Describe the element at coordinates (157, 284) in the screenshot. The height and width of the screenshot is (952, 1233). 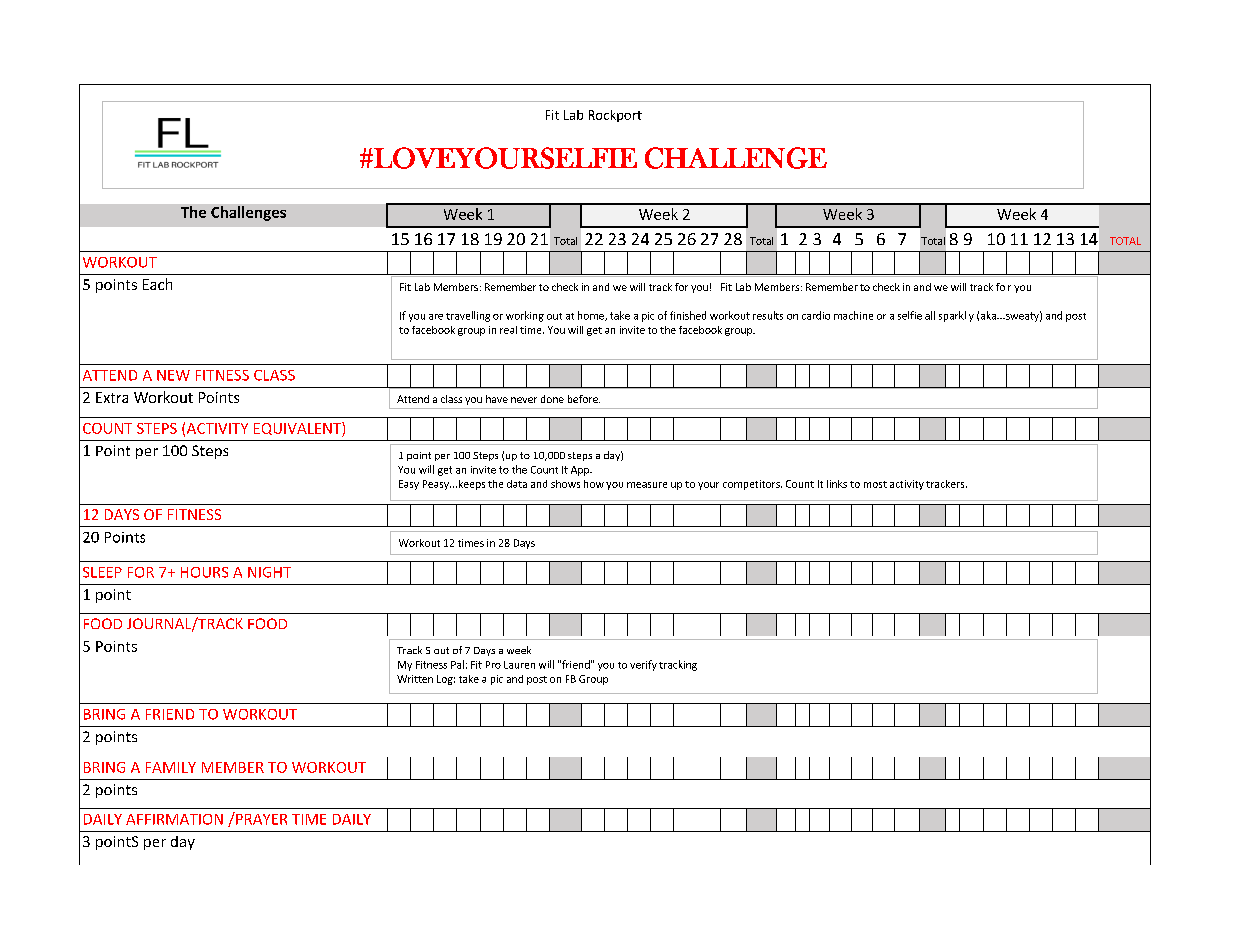
I see `Each` at that location.
